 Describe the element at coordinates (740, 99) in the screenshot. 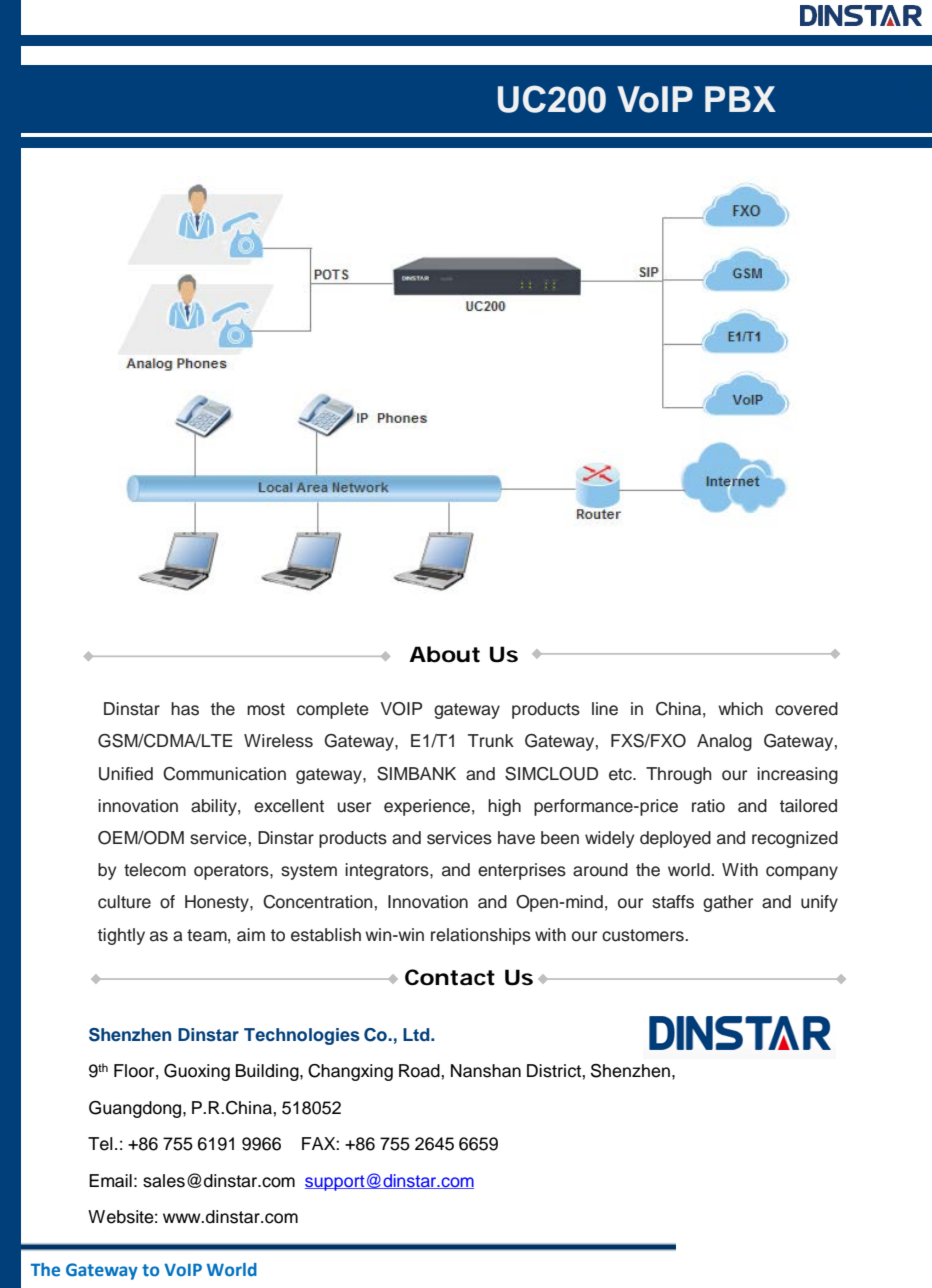

I see `PBX` at that location.
